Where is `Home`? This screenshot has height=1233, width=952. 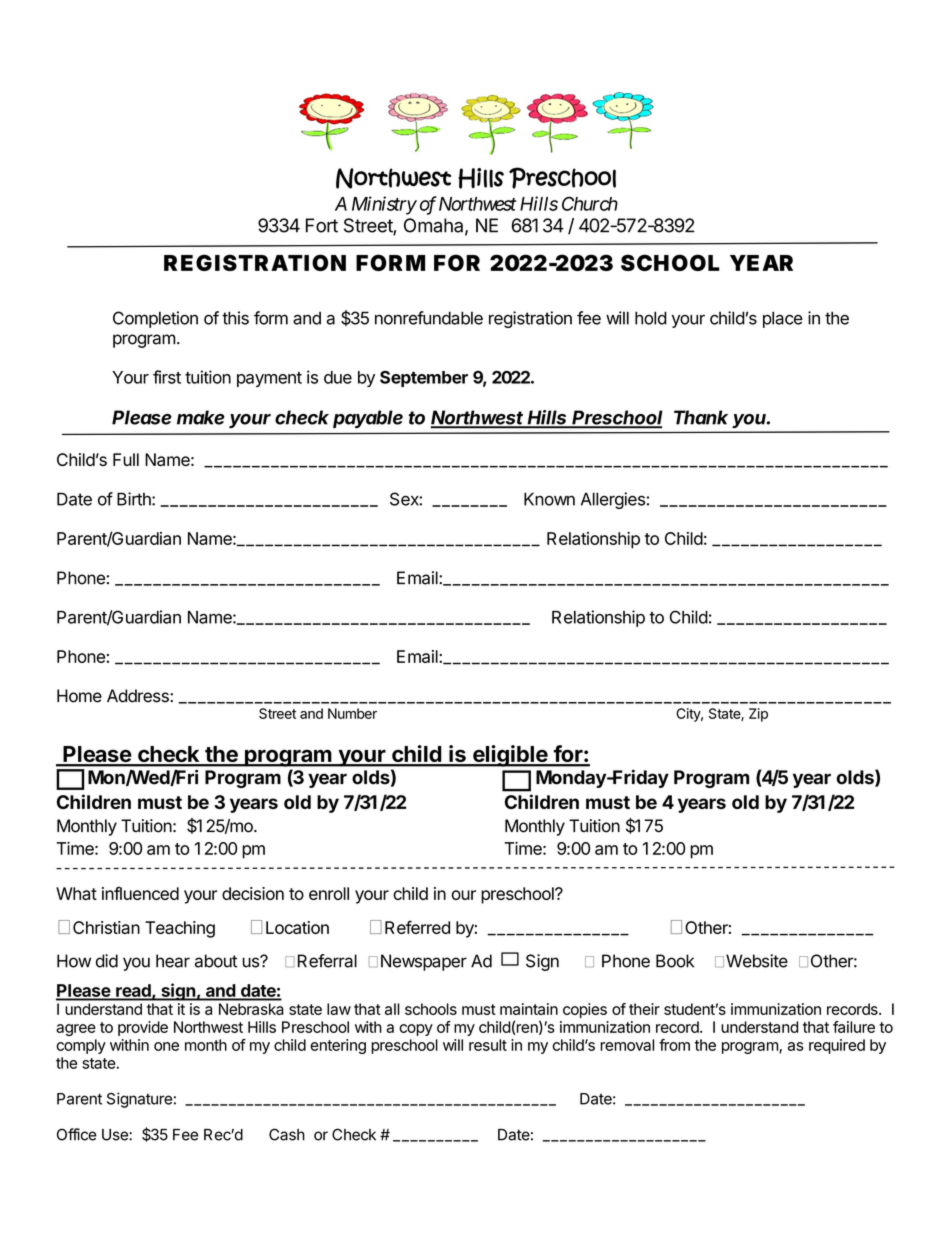
Home is located at coordinates (79, 696).
